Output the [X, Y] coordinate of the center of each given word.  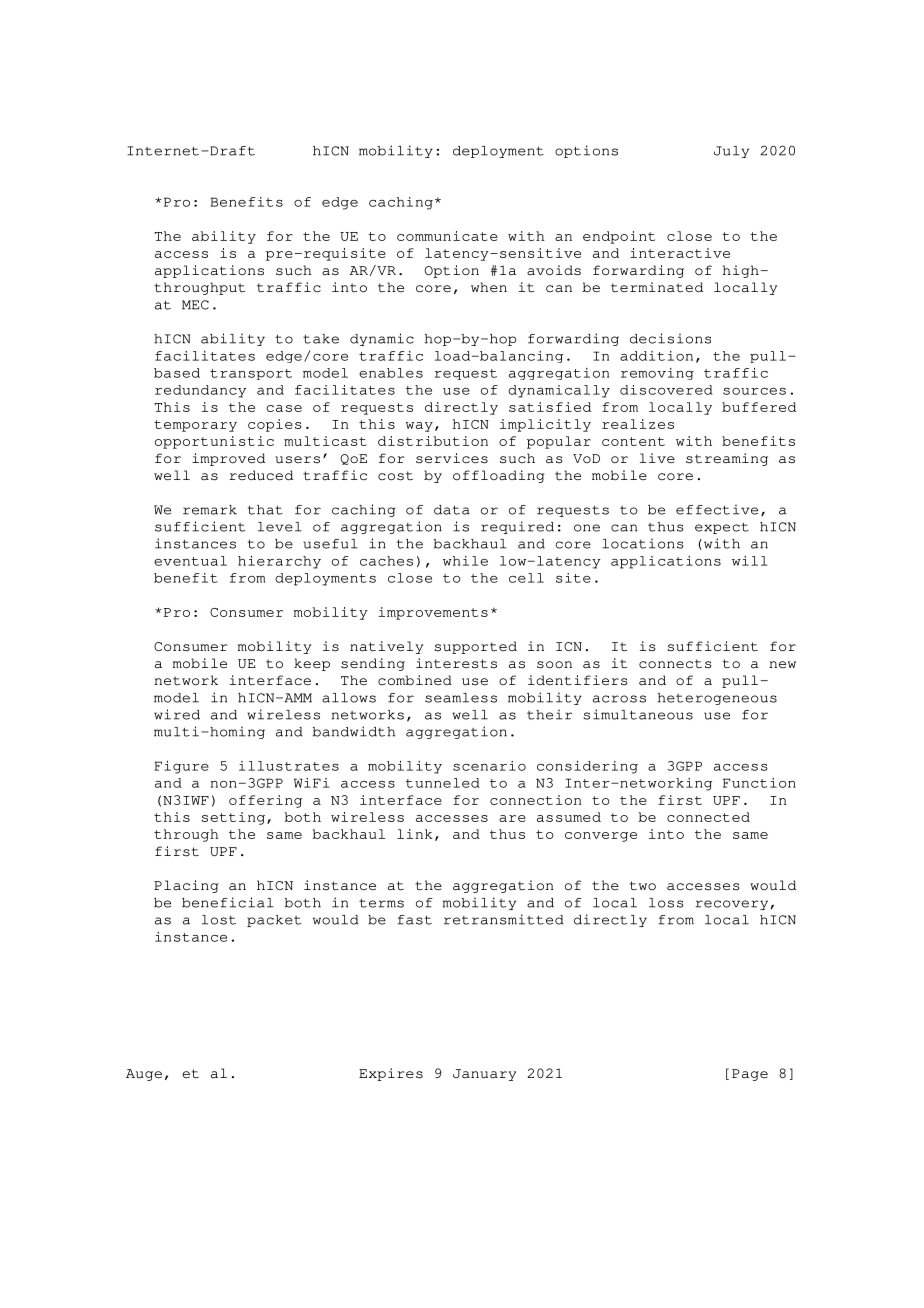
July [731, 152]
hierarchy [279, 562]
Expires [391, 1074]
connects [675, 664]
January [484, 1075]
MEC [195, 305]
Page [750, 1075]
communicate [447, 236]
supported [475, 647]
